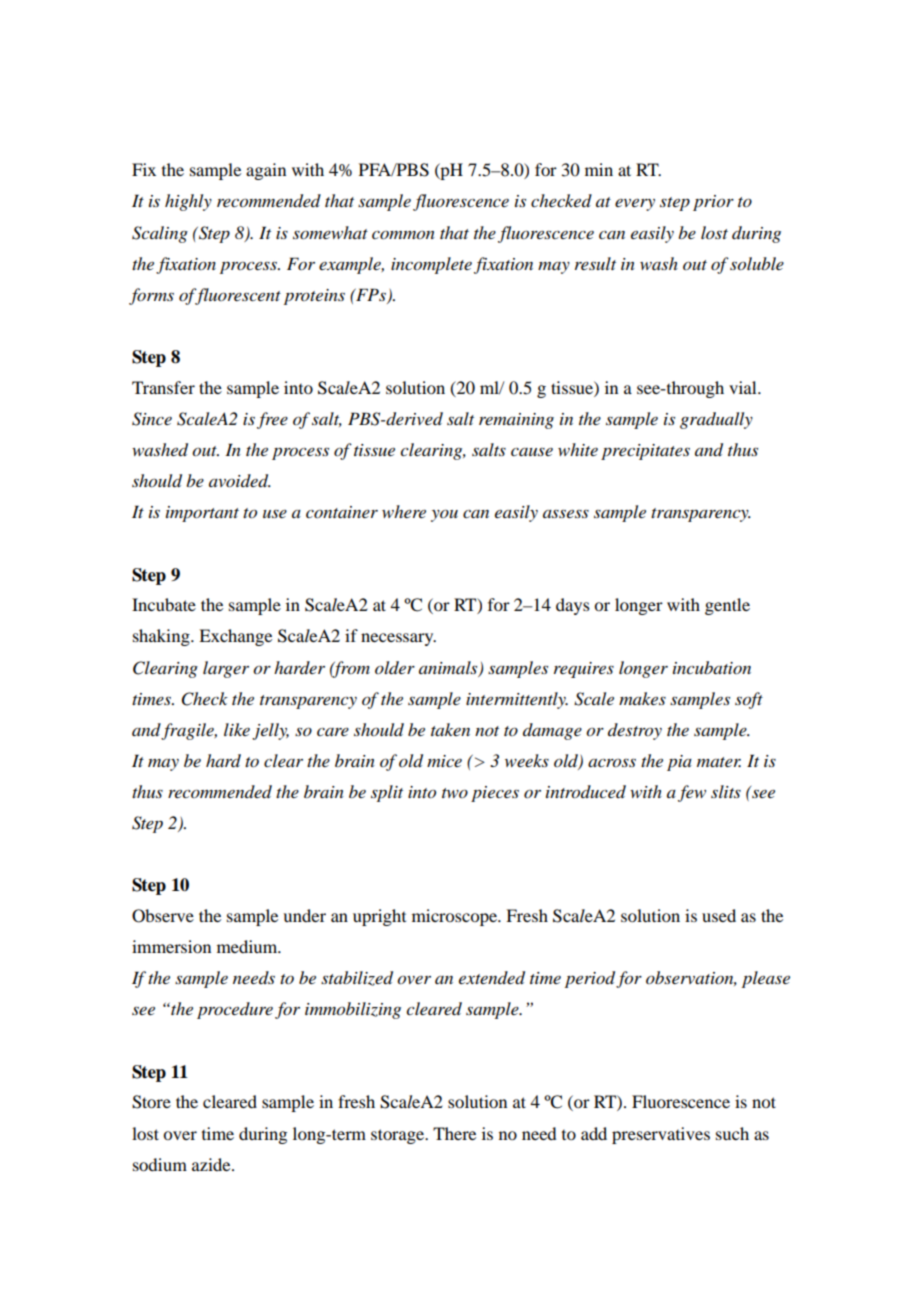 Image resolution: width=924 pixels, height=1308 pixels. I want to click on two, so click(455, 793).
